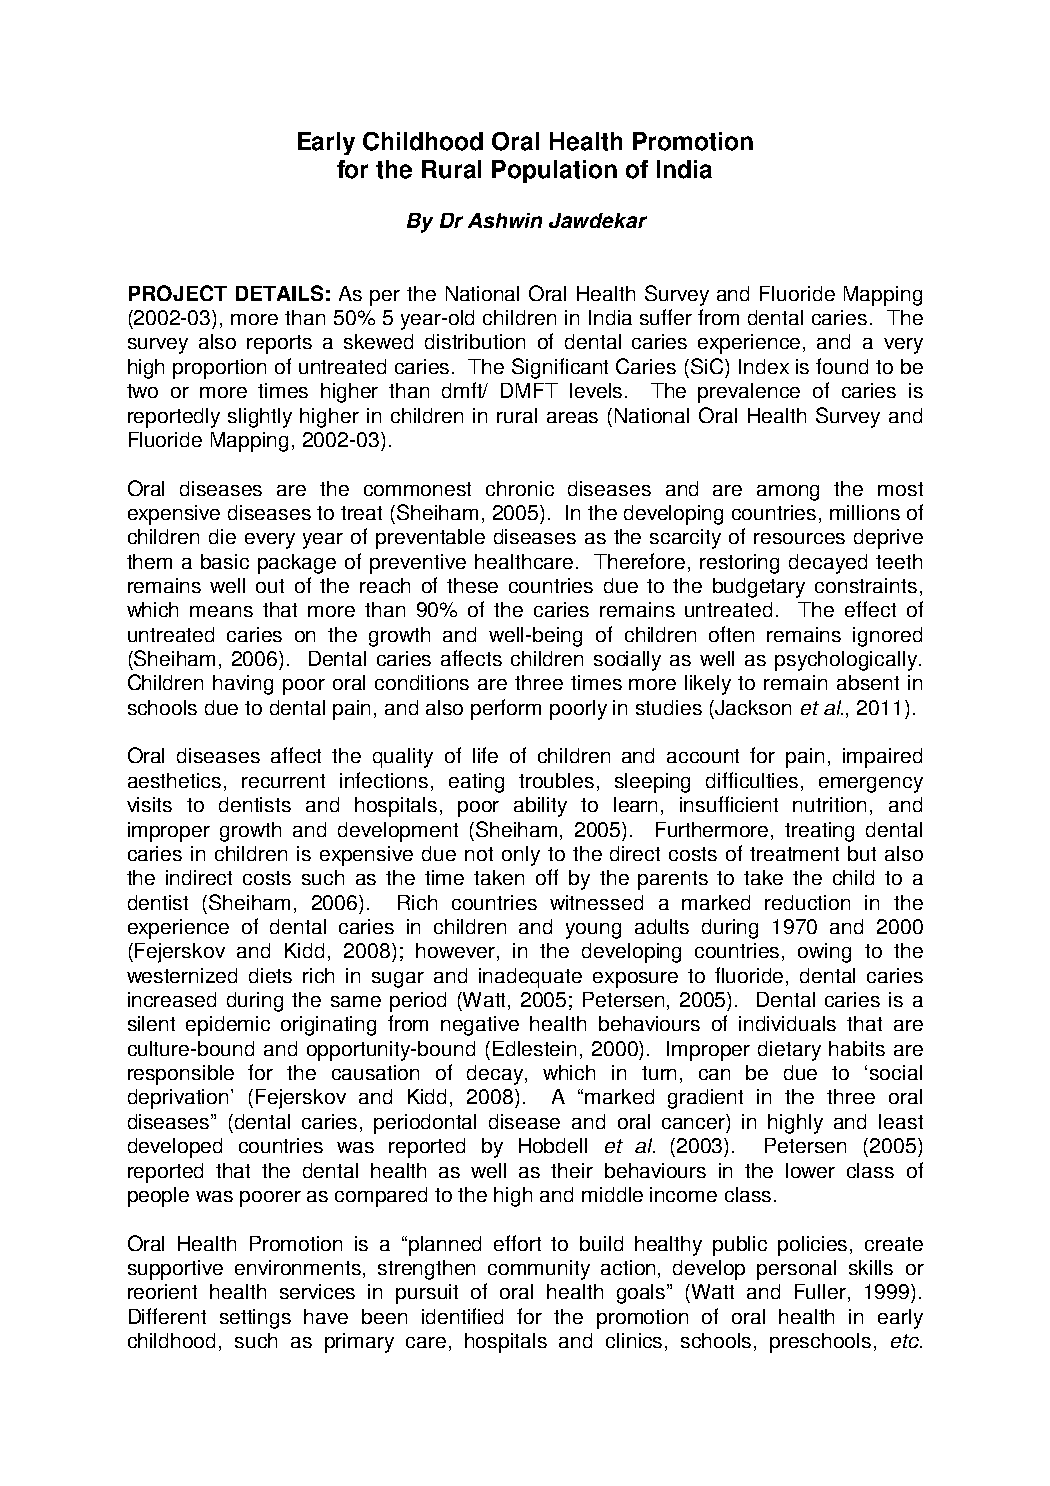  I want to click on nutrition, so click(829, 804).
